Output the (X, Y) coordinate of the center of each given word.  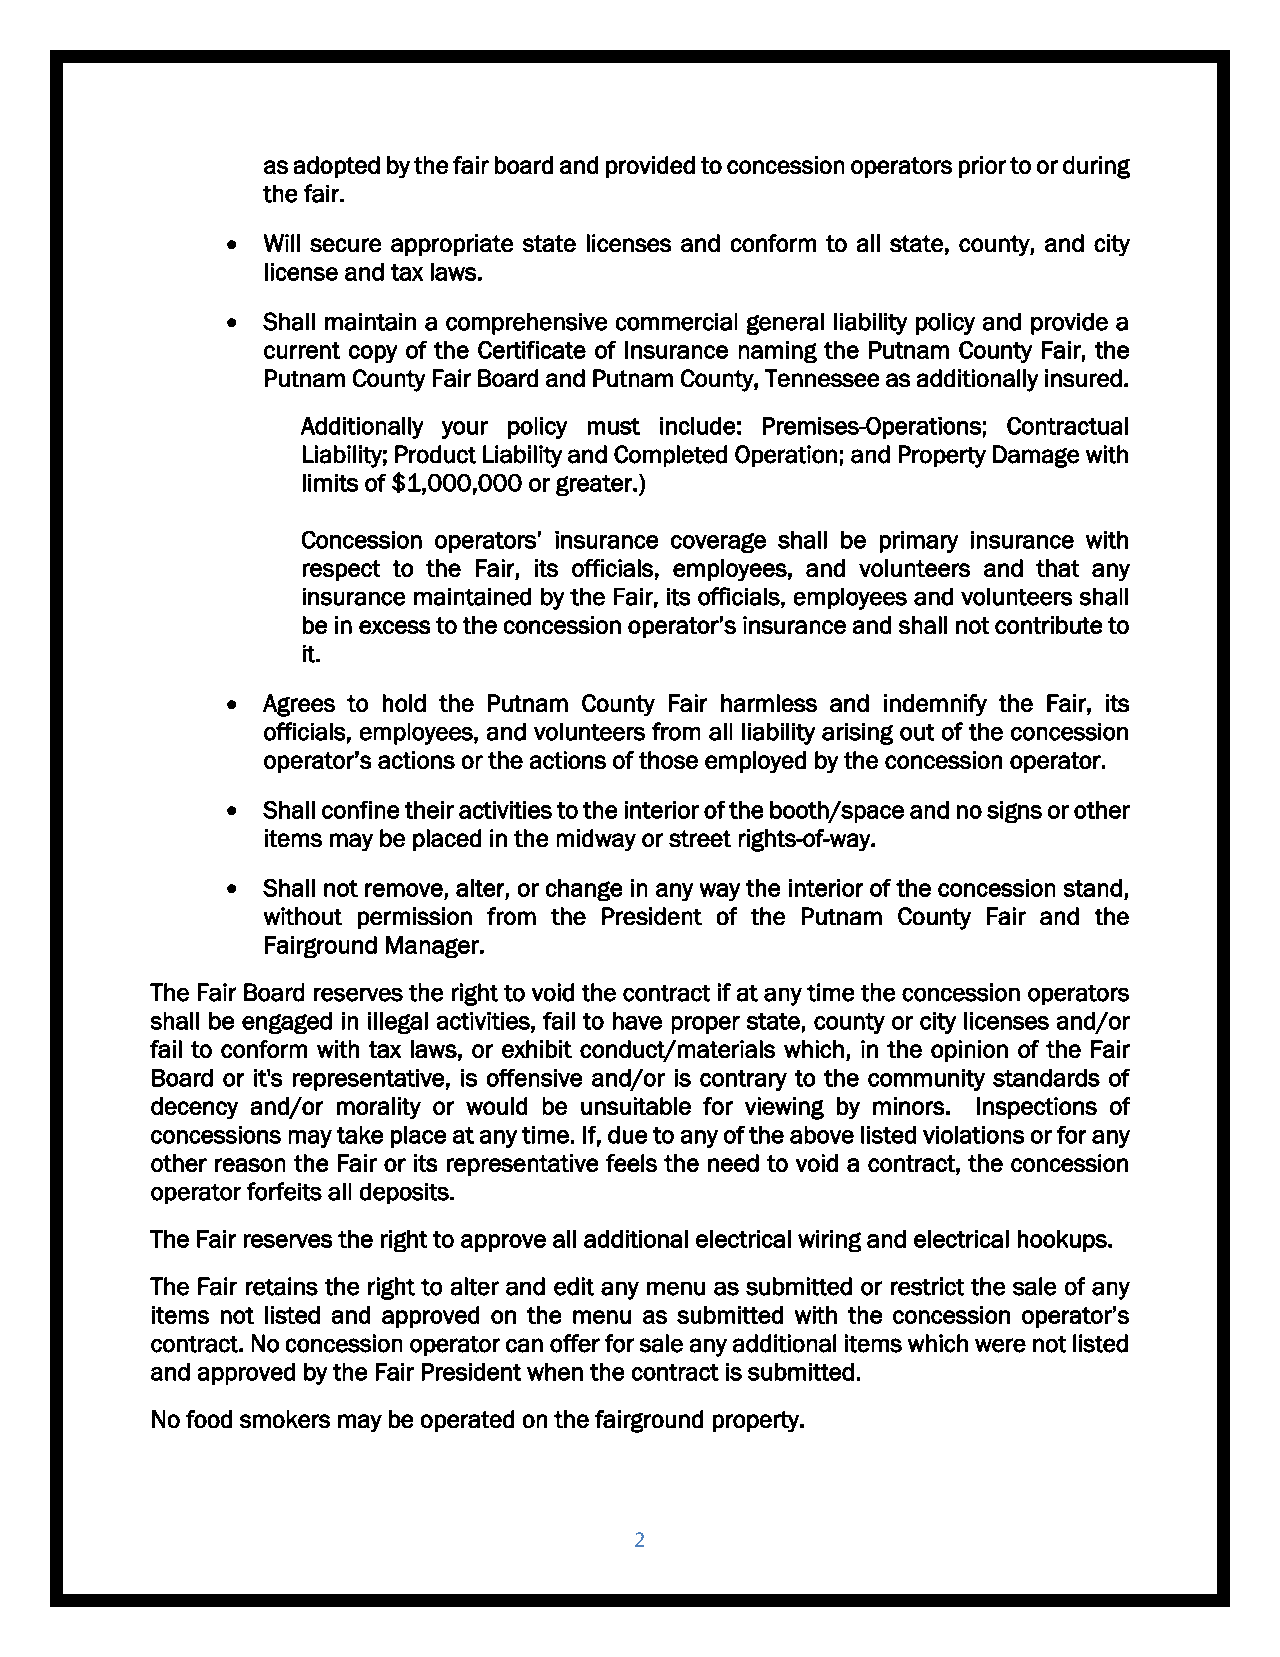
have (637, 1021)
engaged (287, 1023)
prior (982, 167)
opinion (969, 1051)
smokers (285, 1419)
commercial (676, 322)
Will (282, 243)
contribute (1048, 625)
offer (575, 1343)
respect (341, 570)
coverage (718, 543)
